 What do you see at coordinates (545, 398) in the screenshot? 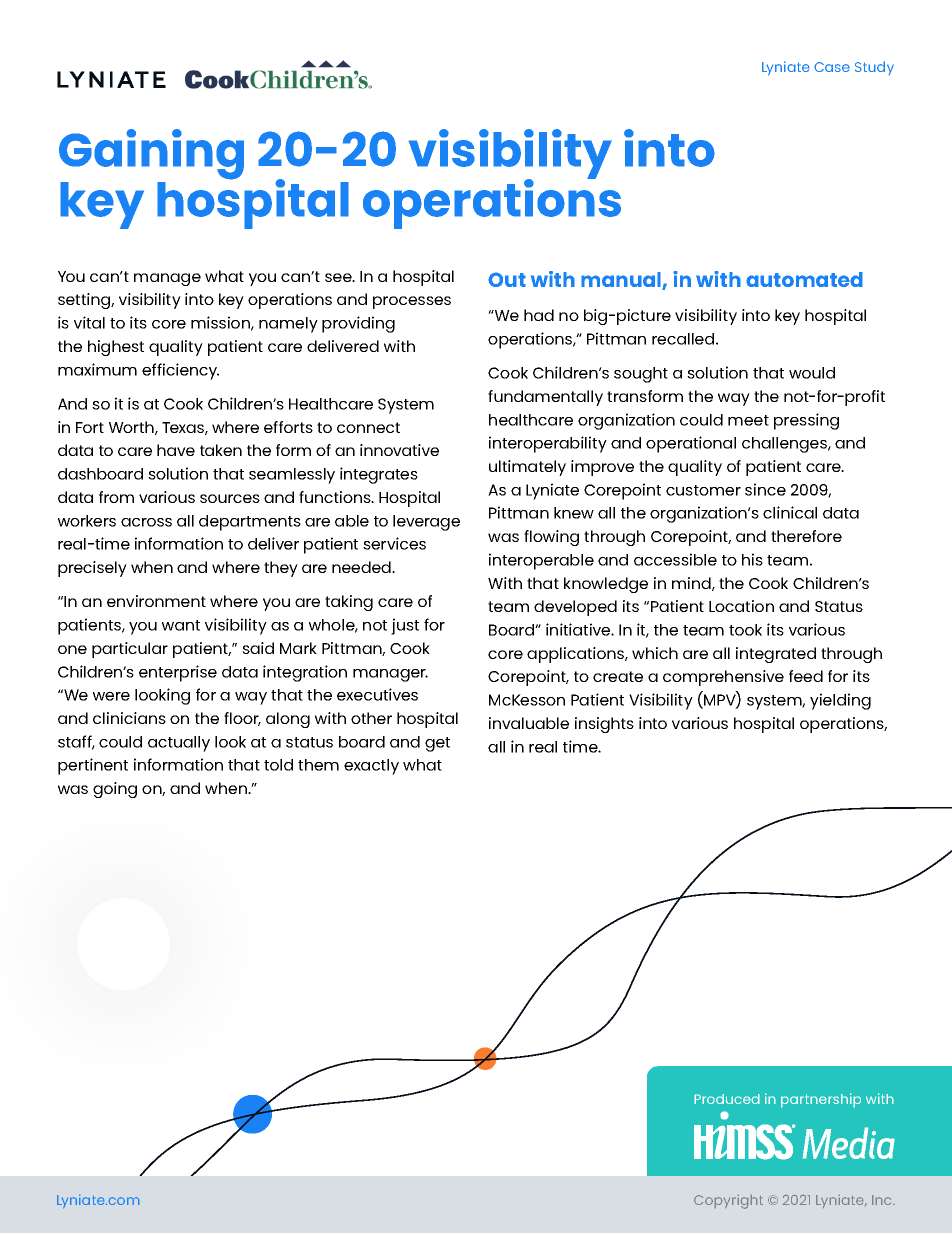
I see `fundamentally` at bounding box center [545, 398].
